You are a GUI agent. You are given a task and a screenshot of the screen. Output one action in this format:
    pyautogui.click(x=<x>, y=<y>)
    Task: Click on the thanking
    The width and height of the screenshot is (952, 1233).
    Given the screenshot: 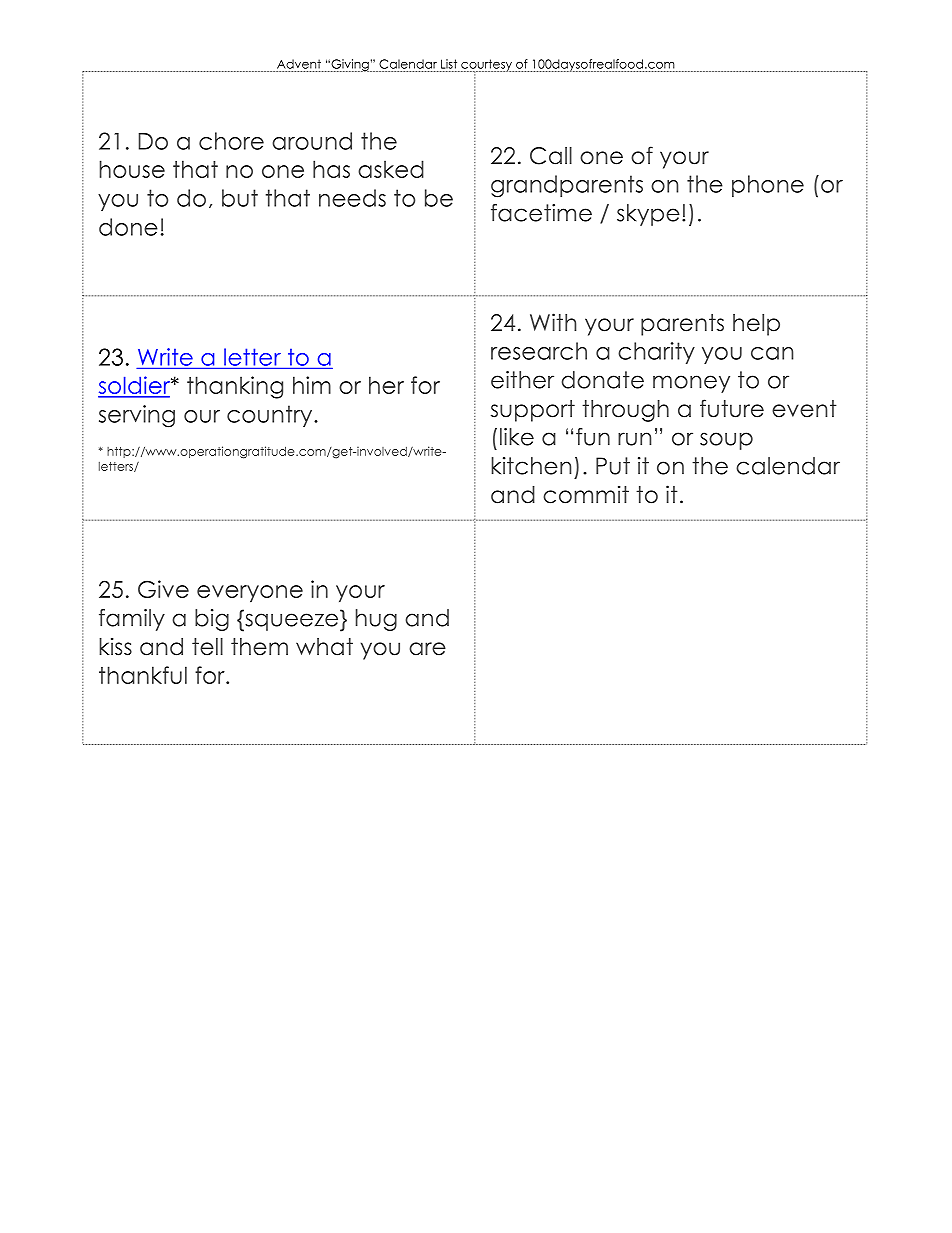 What is the action you would take?
    pyautogui.click(x=235, y=387)
